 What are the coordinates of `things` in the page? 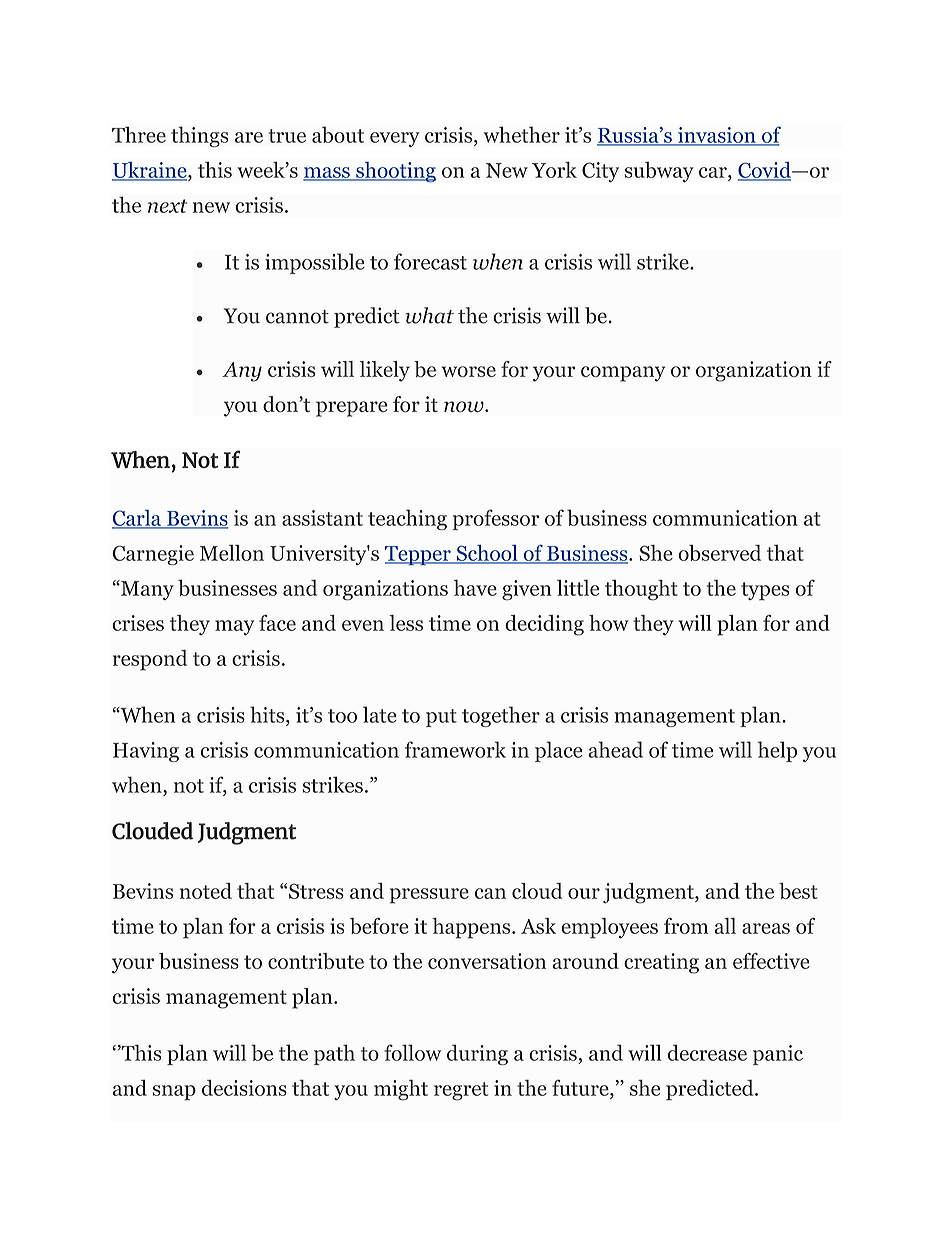 It's located at (199, 136).
